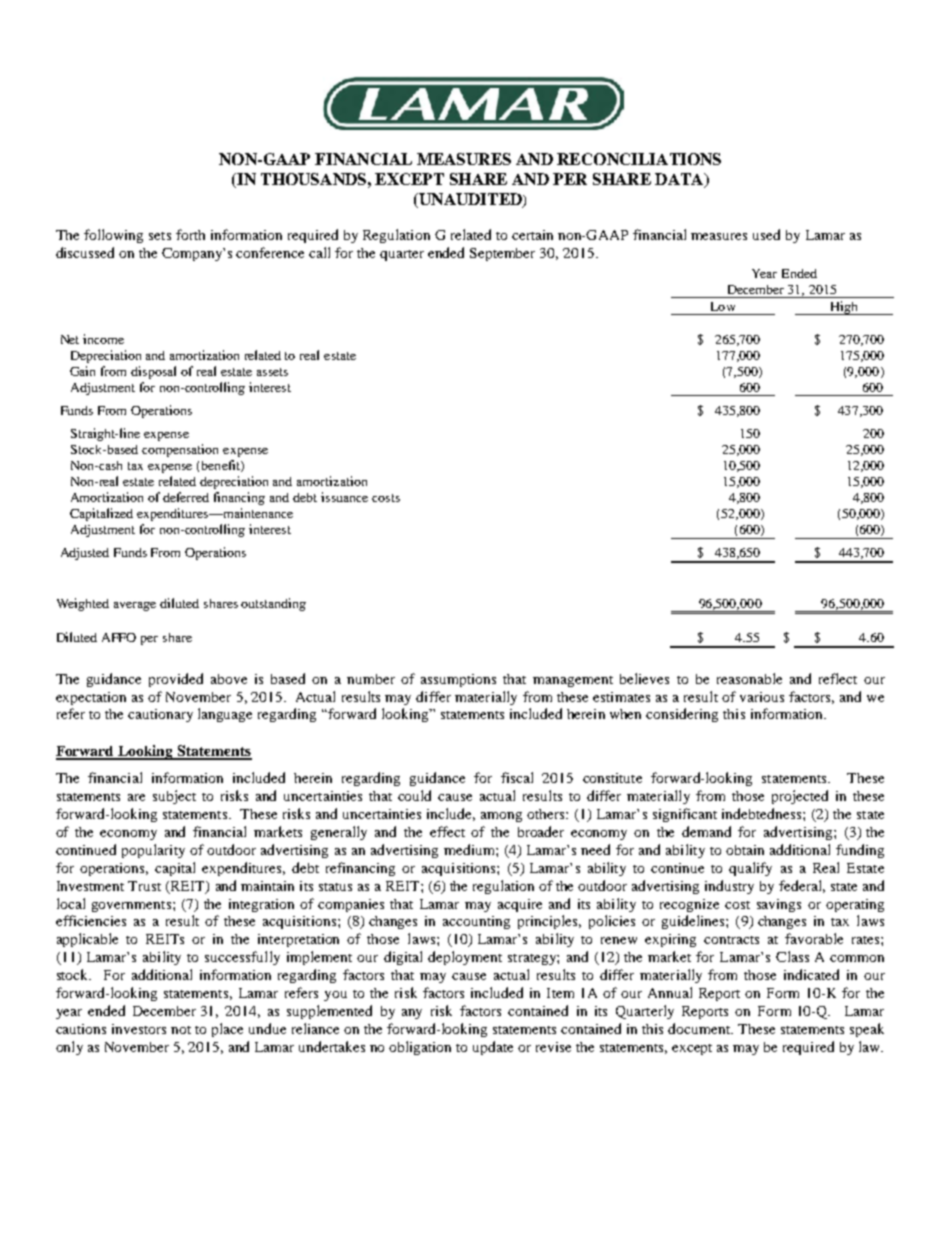 This screenshot has height=1233, width=952. I want to click on update, so click(493, 1048).
